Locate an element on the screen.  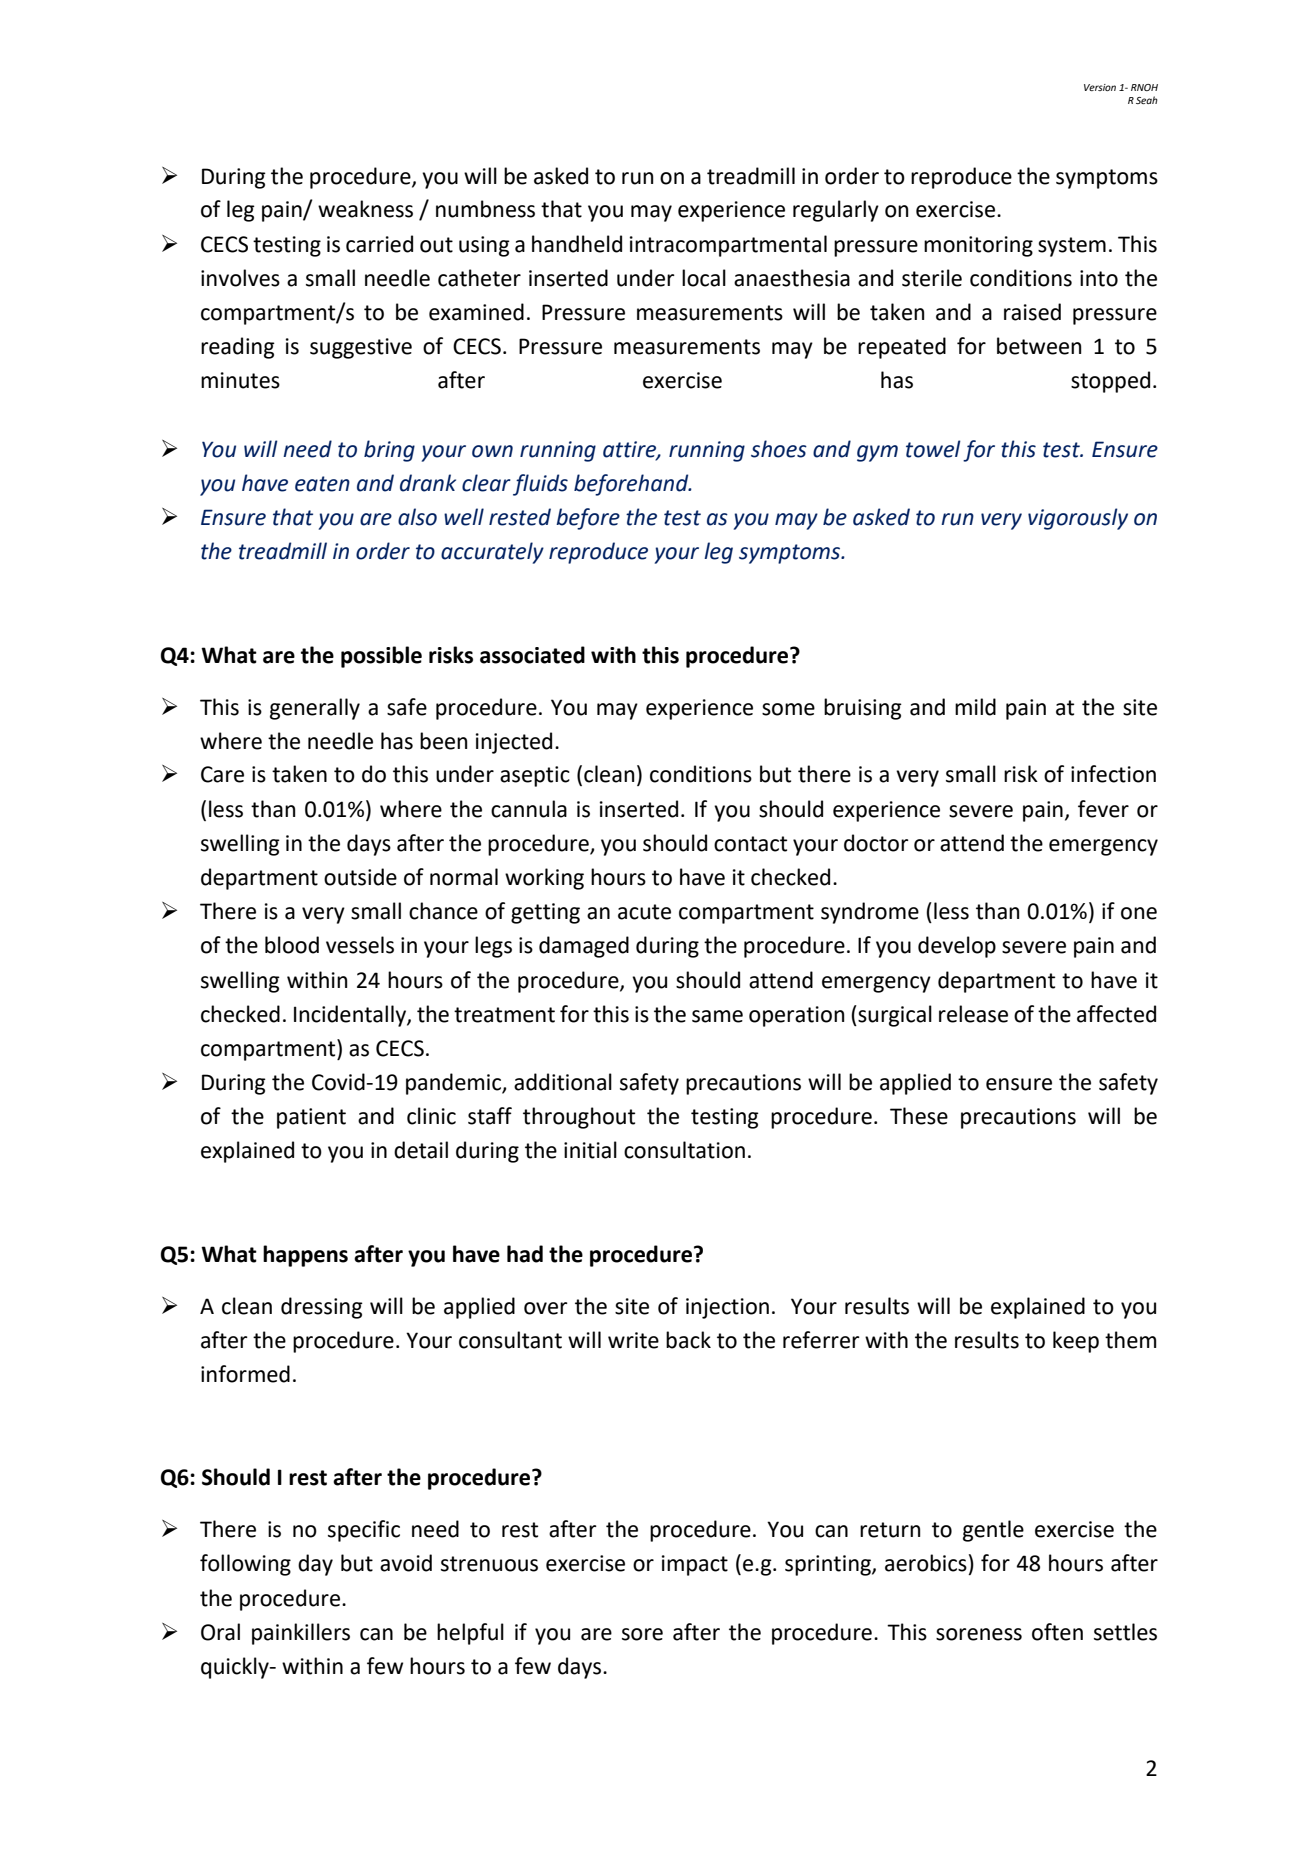
keep is located at coordinates (1076, 1342).
